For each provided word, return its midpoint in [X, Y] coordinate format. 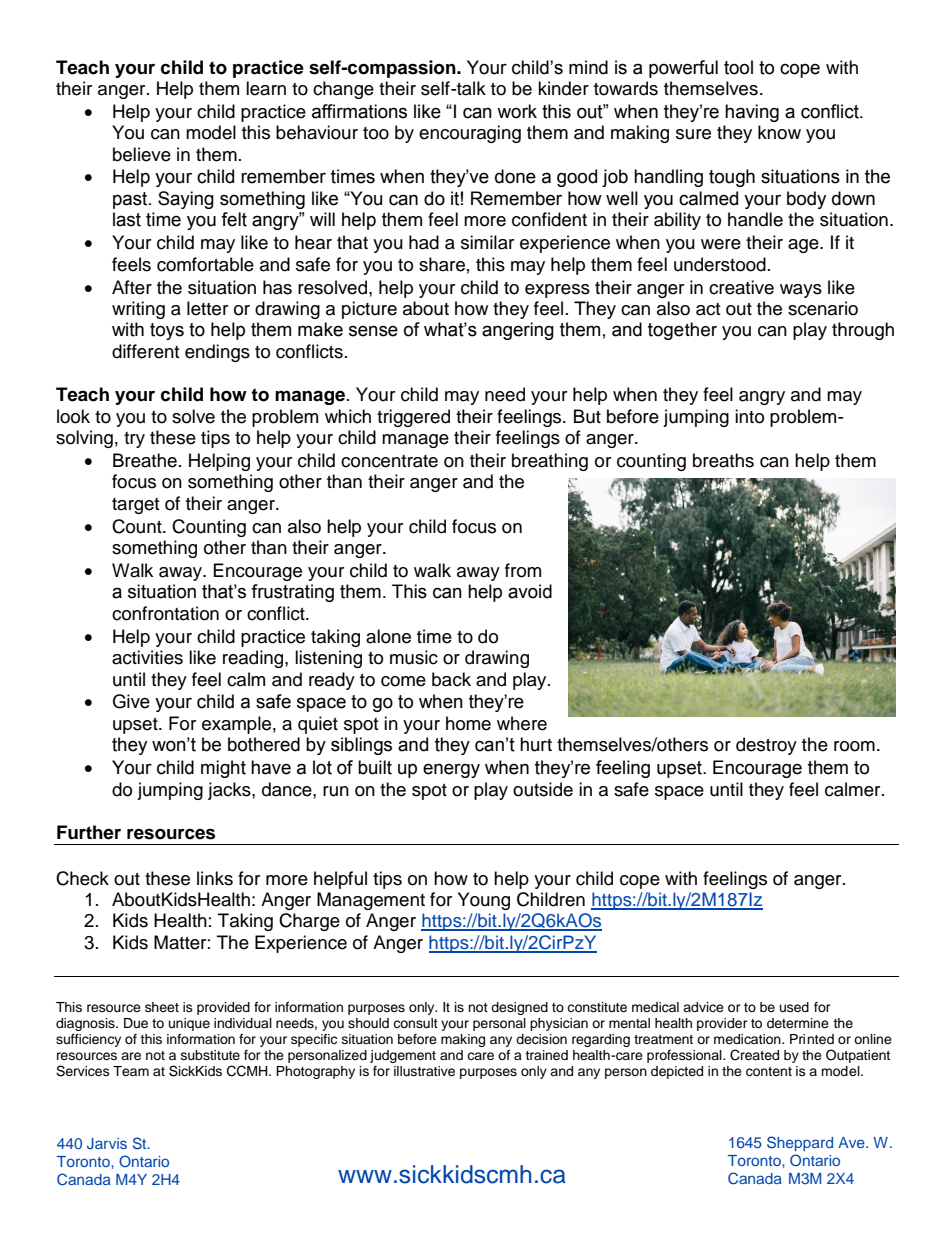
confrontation [165, 613]
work [517, 111]
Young [484, 901]
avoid [530, 591]
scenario [823, 308]
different [145, 351]
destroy [766, 746]
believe [142, 154]
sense [373, 331]
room [854, 746]
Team [131, 1071]
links [215, 878]
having [752, 113]
